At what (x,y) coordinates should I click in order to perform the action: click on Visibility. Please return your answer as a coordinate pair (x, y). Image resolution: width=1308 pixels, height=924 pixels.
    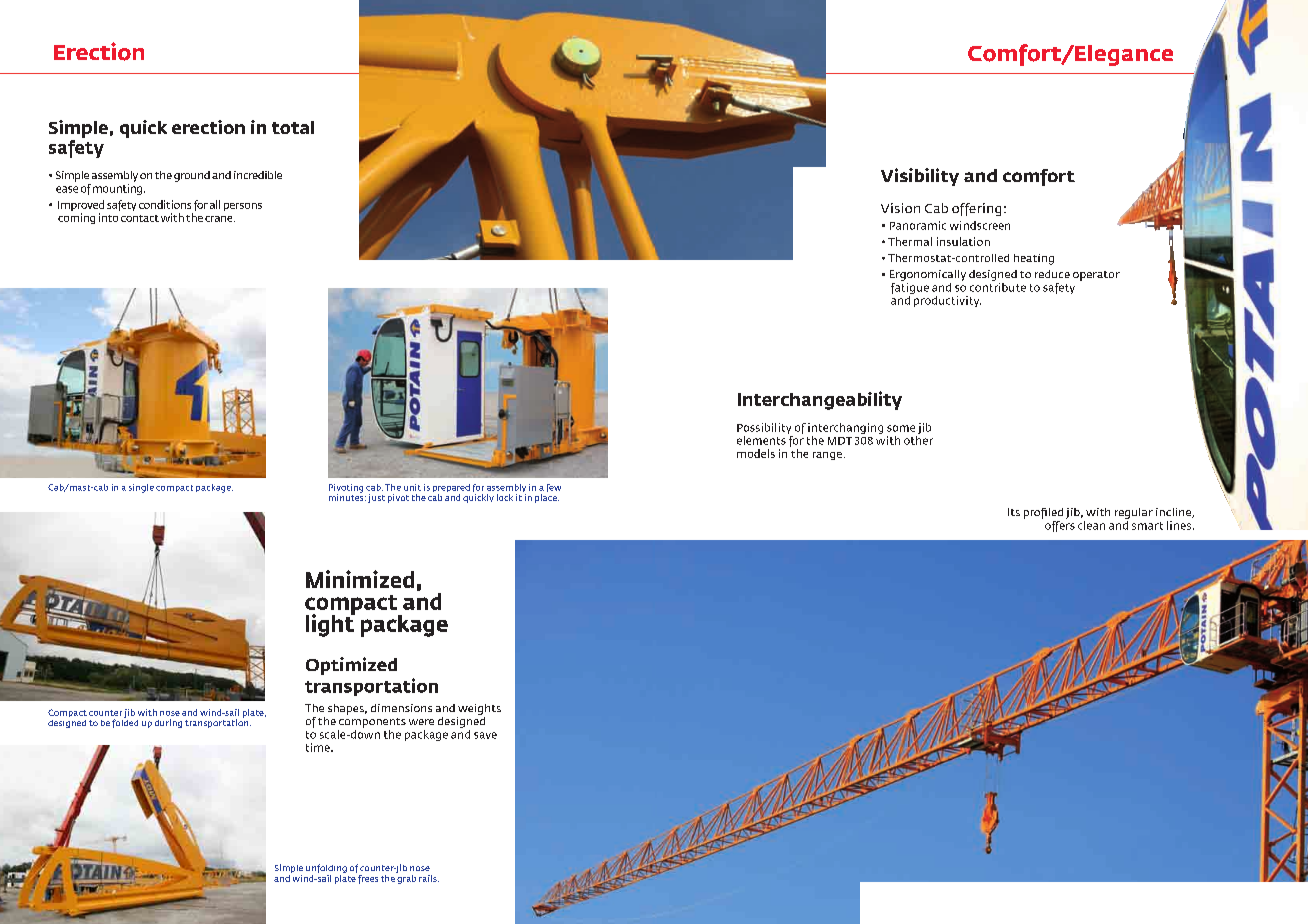
    Looking at the image, I should click on (920, 177).
